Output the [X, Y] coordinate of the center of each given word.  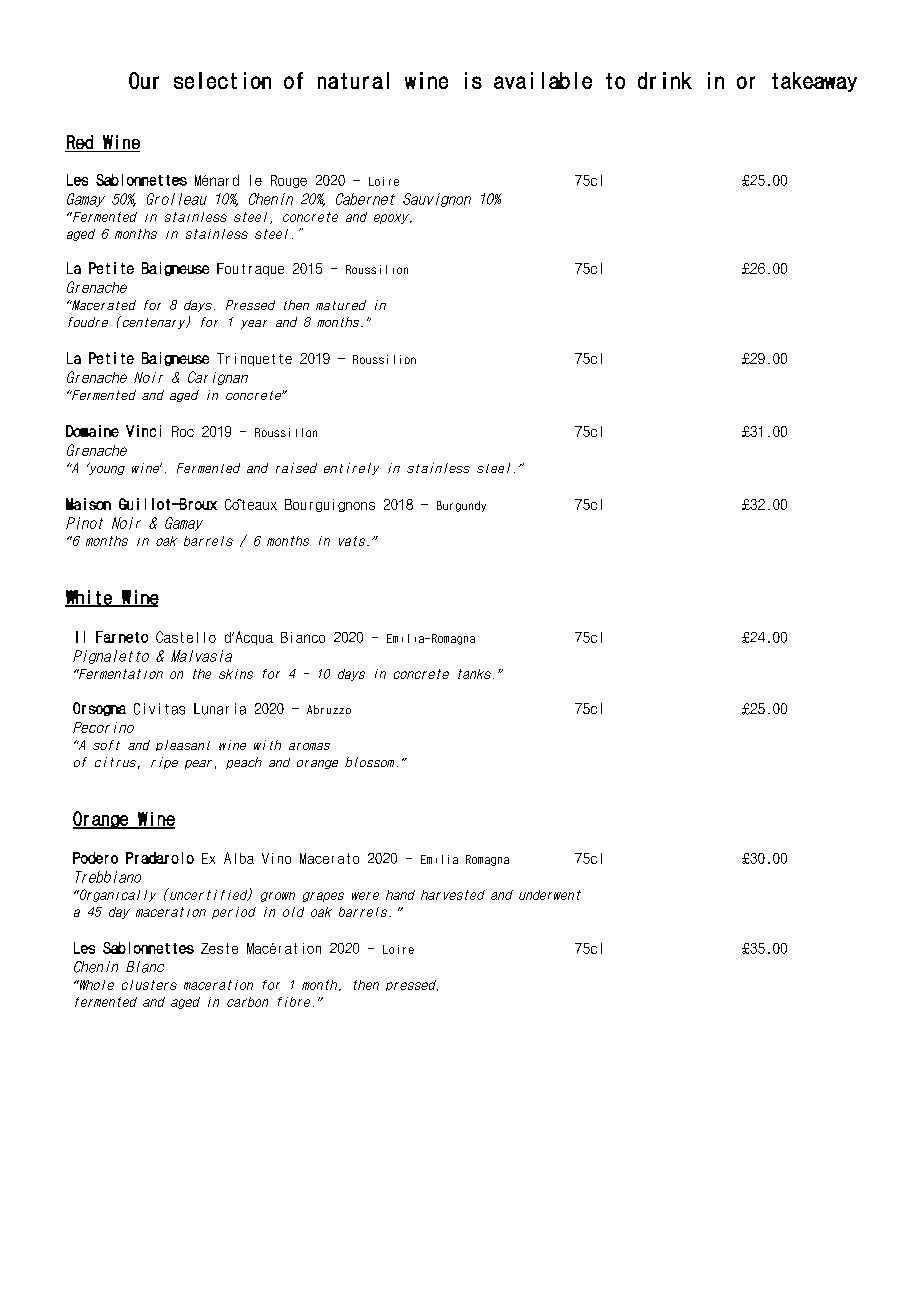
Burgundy [461, 506]
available [543, 80]
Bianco [303, 637]
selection [222, 80]
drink [665, 80]
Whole [95, 985]
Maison [88, 504]
